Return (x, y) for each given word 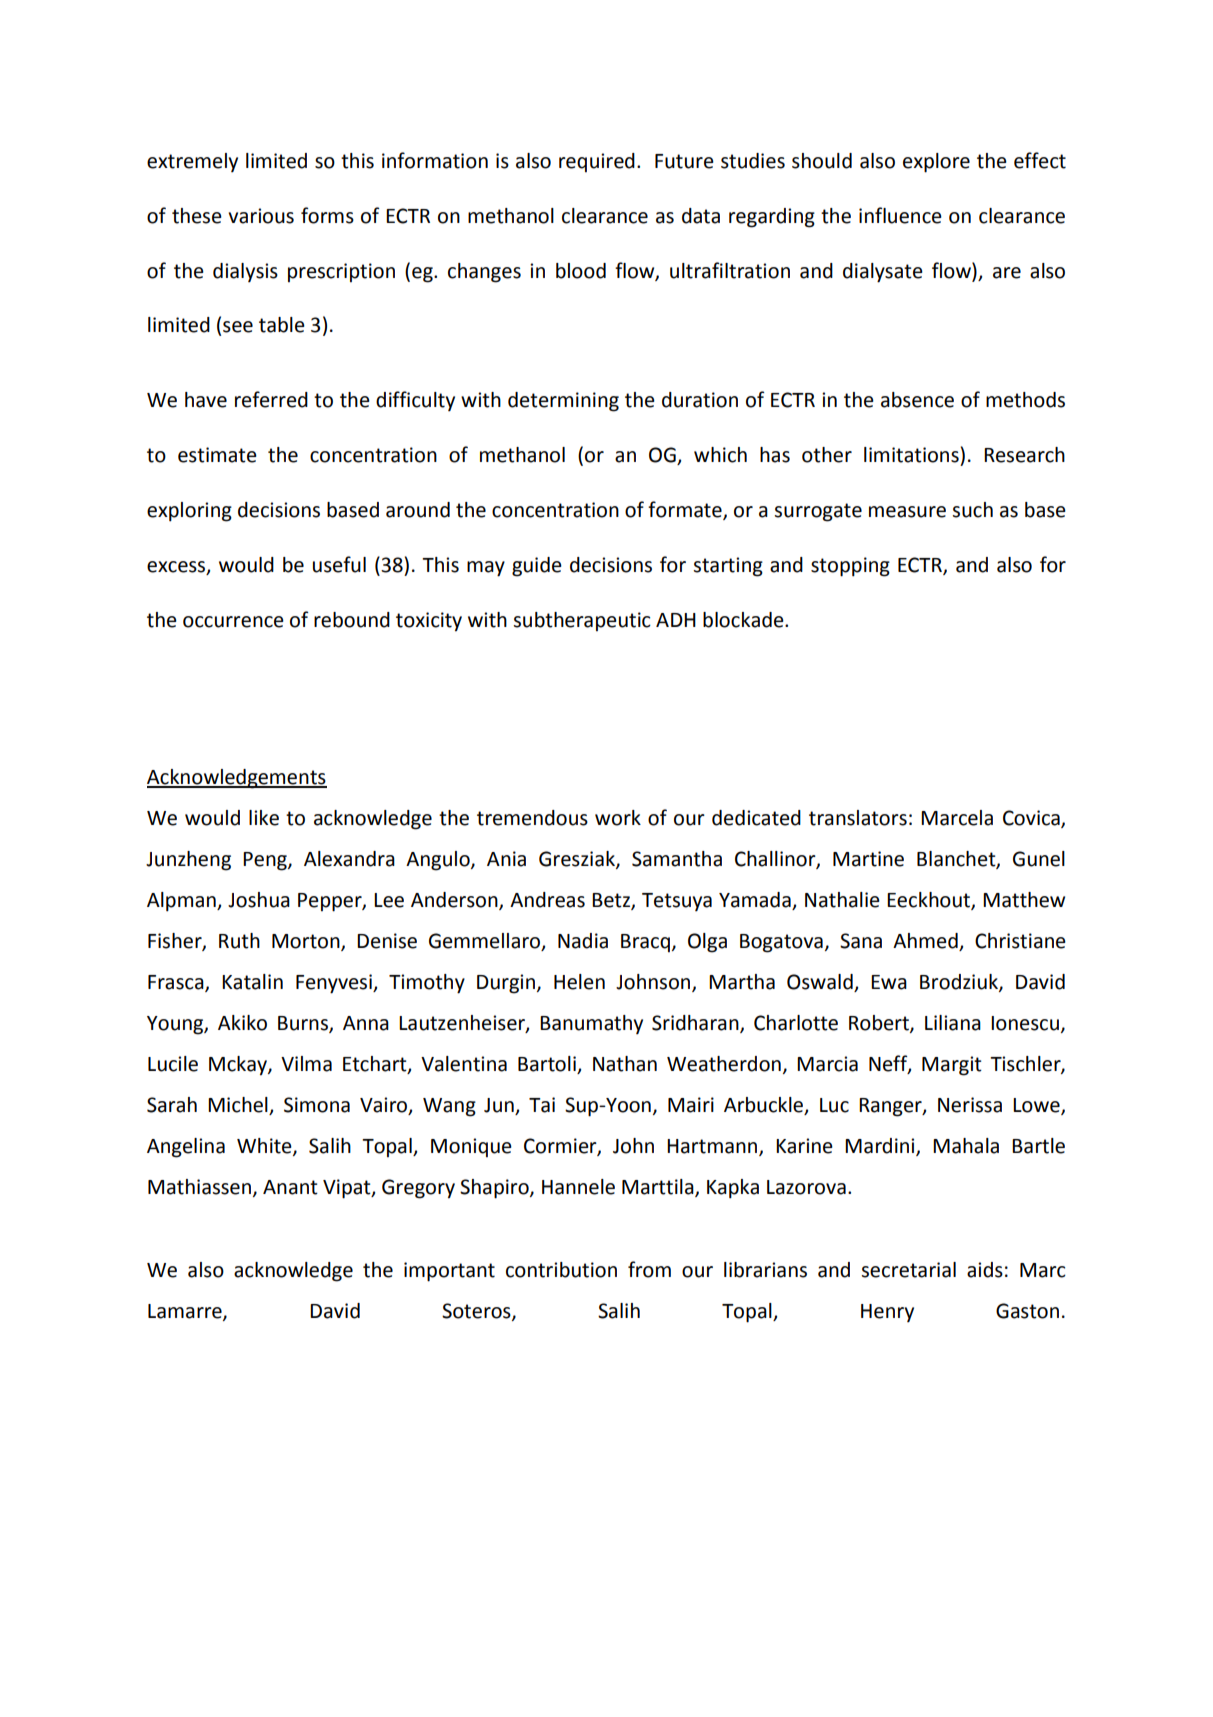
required (597, 162)
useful (339, 564)
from (649, 1269)
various (261, 216)
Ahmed (926, 942)
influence (900, 215)
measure (907, 512)
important (449, 1272)
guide (537, 567)
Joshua (259, 900)
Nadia (583, 941)
